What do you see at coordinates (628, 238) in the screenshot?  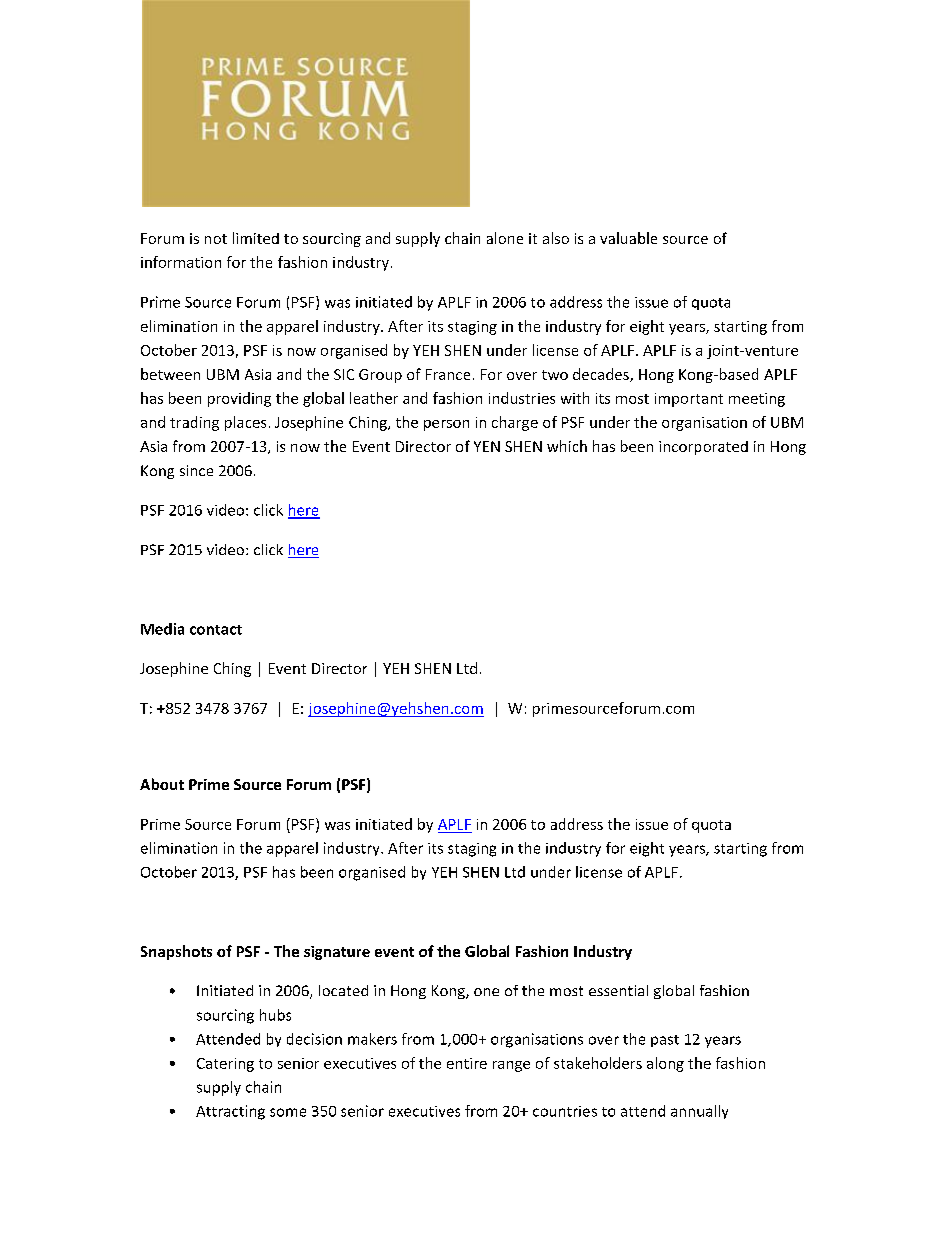 I see `valuable` at bounding box center [628, 238].
